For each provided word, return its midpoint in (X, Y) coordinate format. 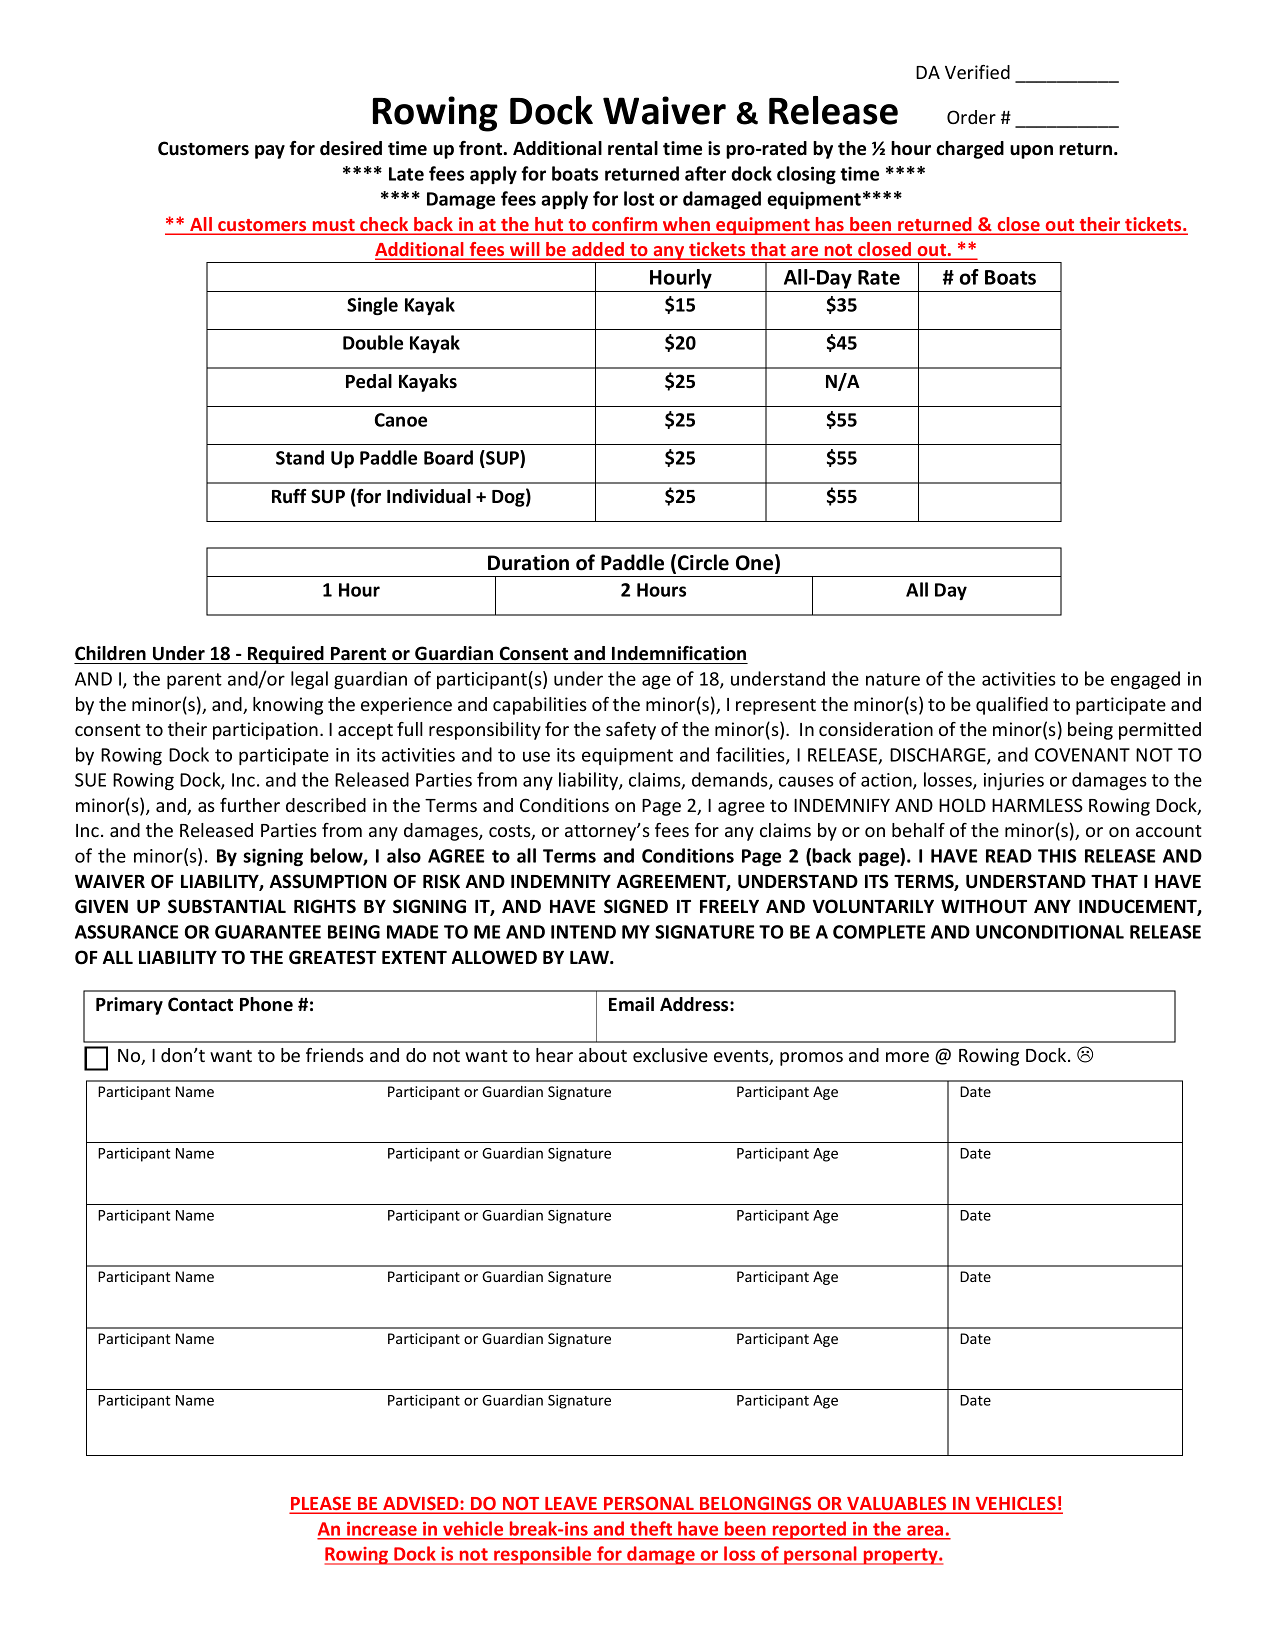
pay (270, 152)
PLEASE (322, 1504)
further (250, 805)
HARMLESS (1037, 805)
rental (633, 148)
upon (1031, 152)
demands (731, 780)
